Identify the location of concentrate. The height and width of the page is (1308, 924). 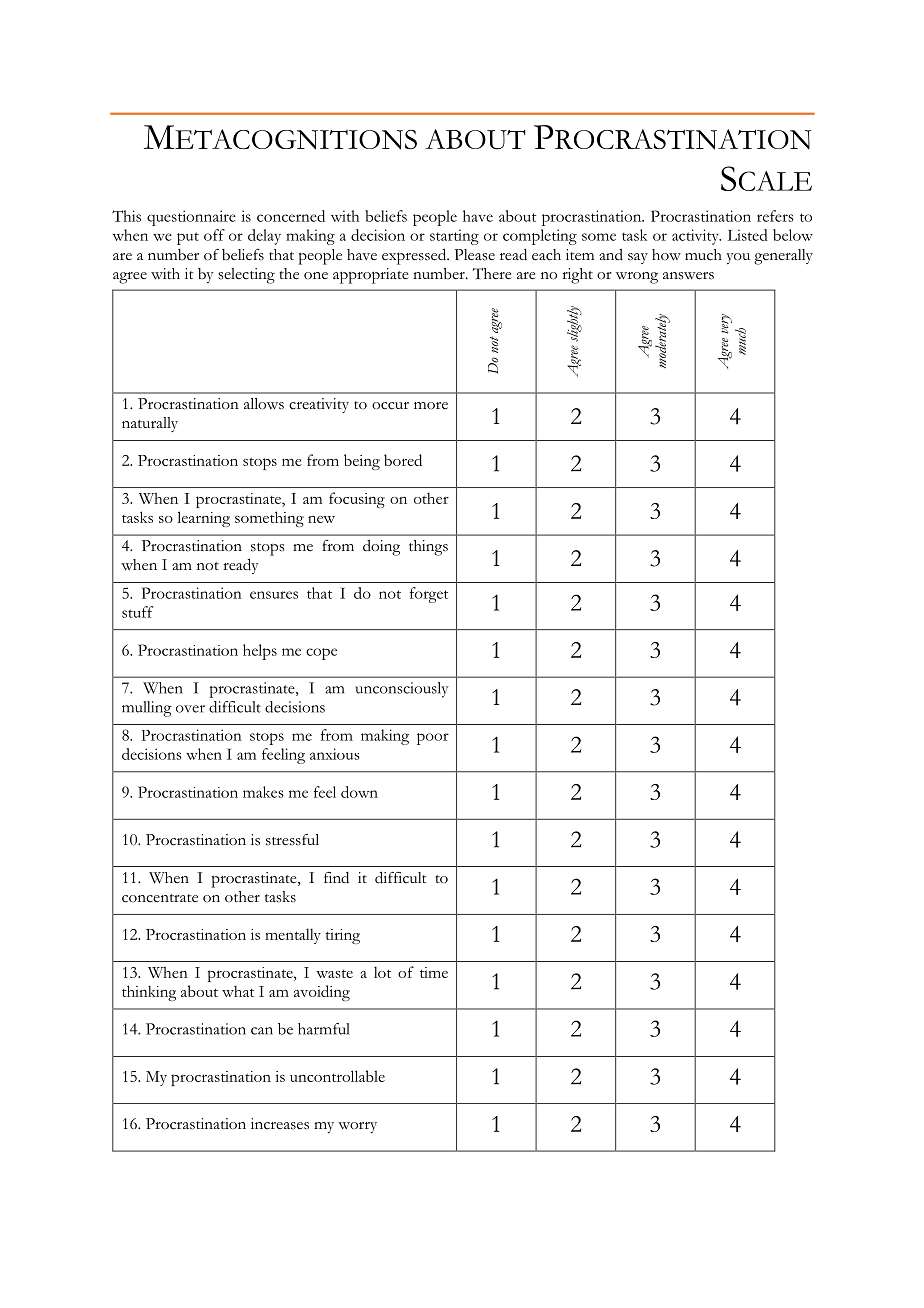
(160, 898).
